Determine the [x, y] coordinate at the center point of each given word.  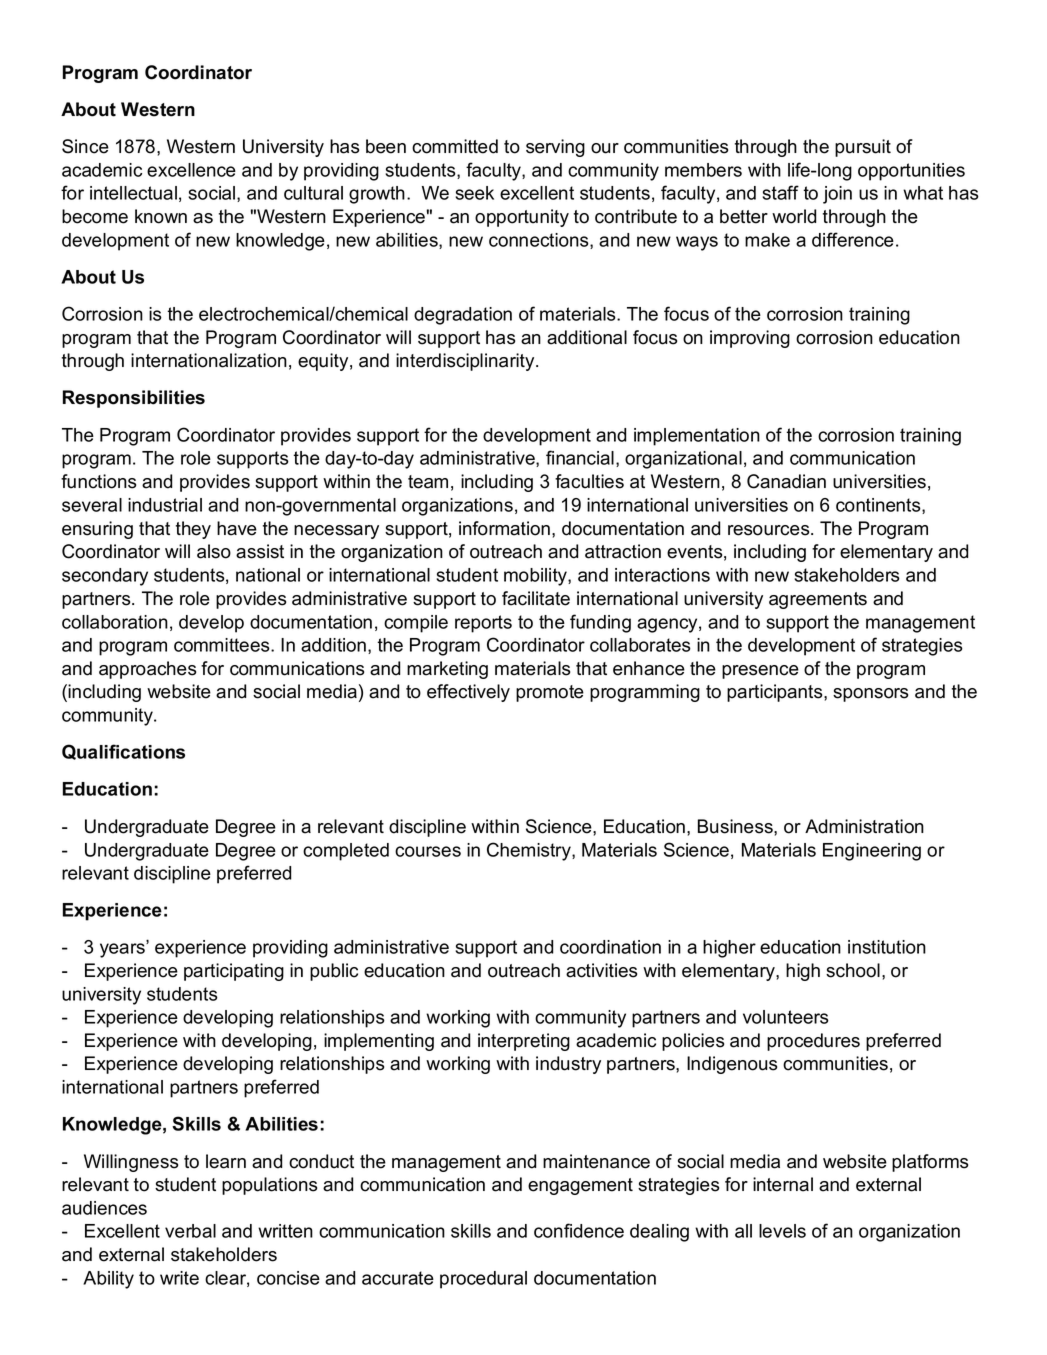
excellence [191, 170]
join [837, 195]
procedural [483, 1280]
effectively [468, 693]
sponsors [870, 695]
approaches [147, 670]
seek [474, 193]
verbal [190, 1231]
